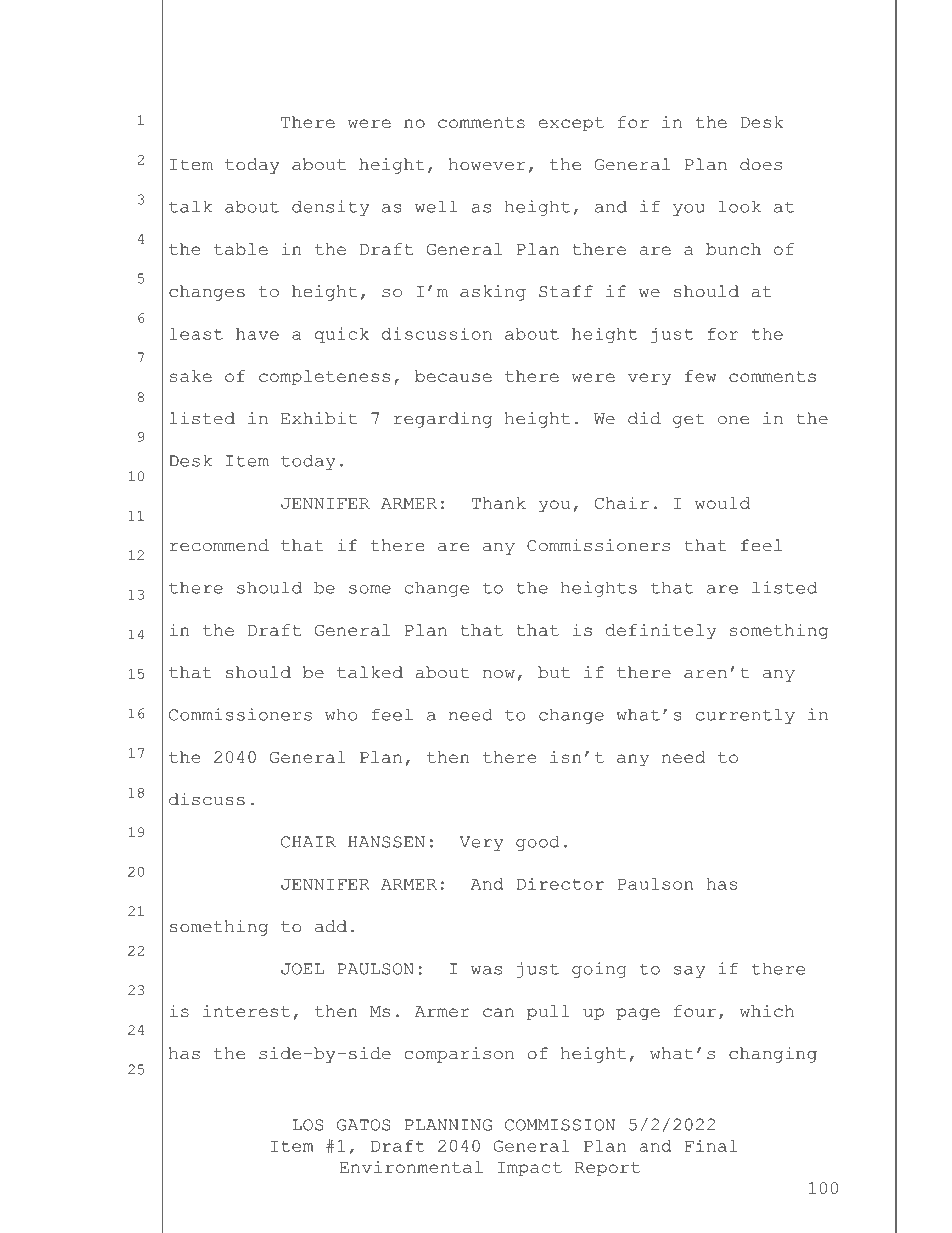  What do you see at coordinates (688, 420) in the document?
I see `get` at bounding box center [688, 420].
